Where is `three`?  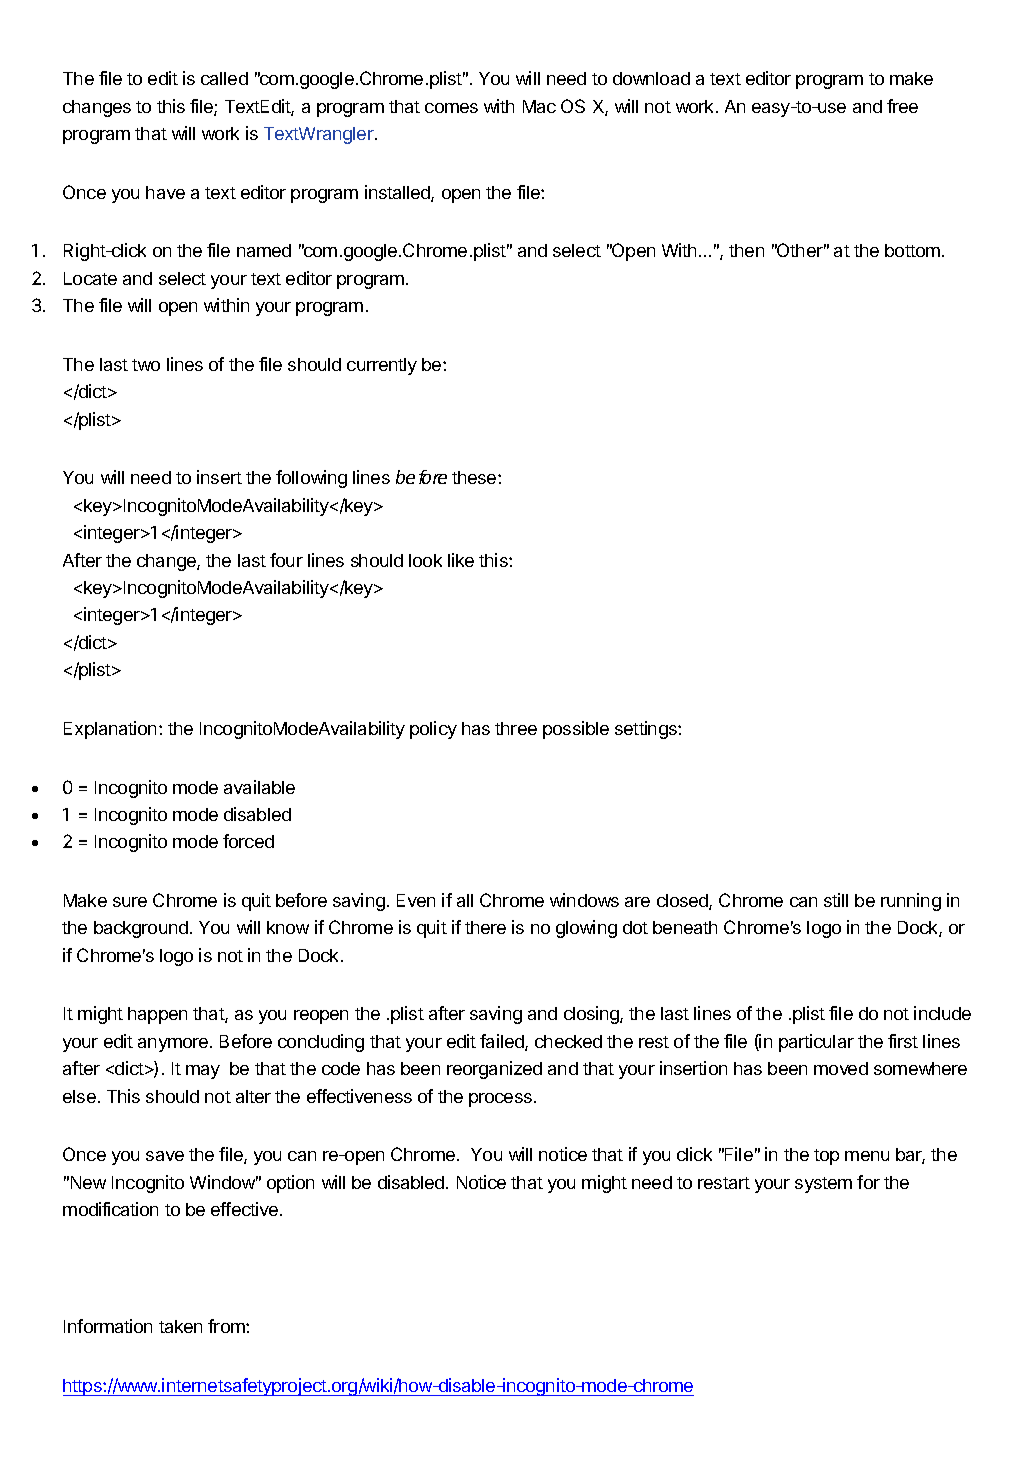 three is located at coordinates (516, 728).
